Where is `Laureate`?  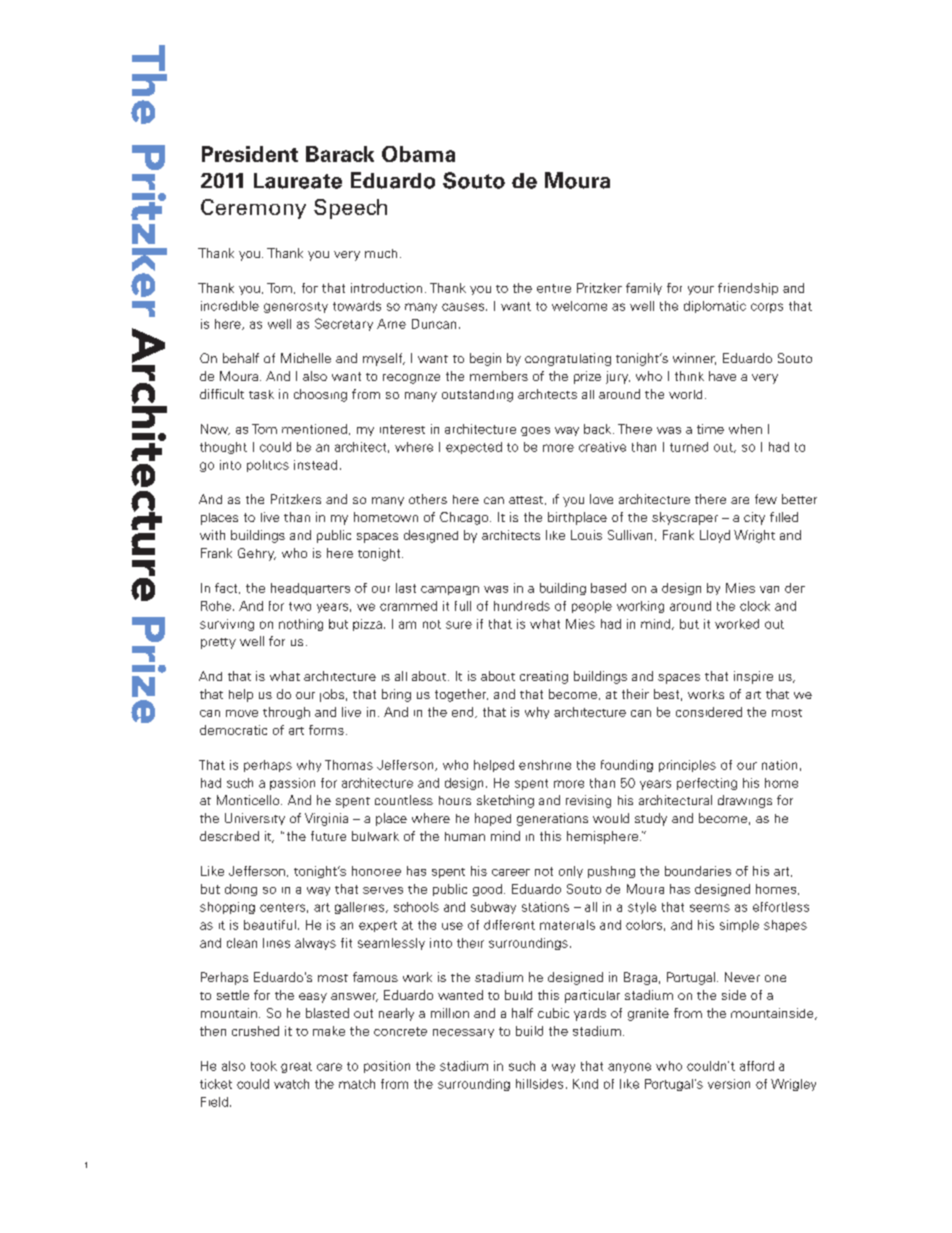
Laureate is located at coordinates (298, 181).
